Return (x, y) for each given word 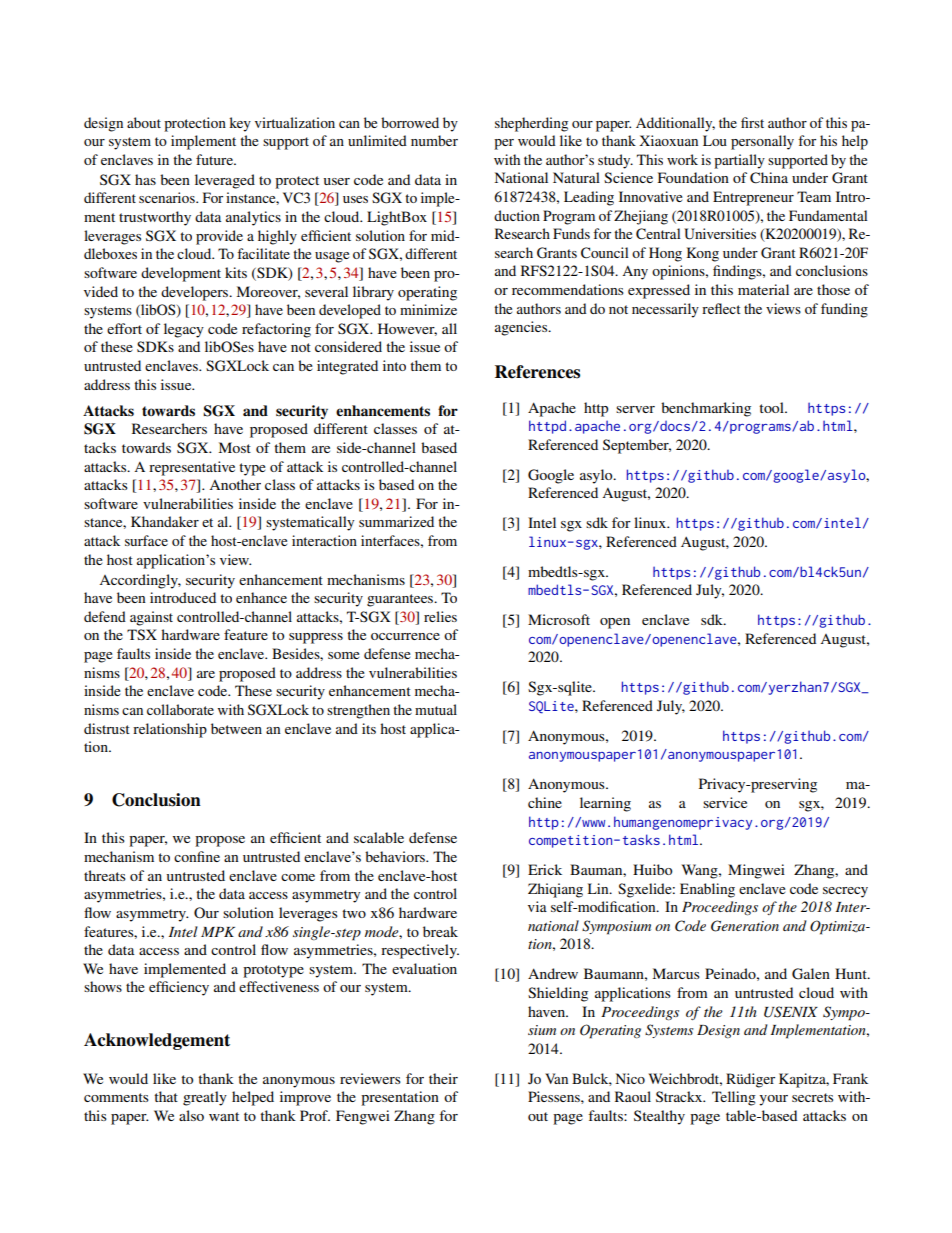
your (773, 1100)
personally (762, 142)
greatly (205, 1098)
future (215, 159)
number (434, 140)
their (443, 1078)
